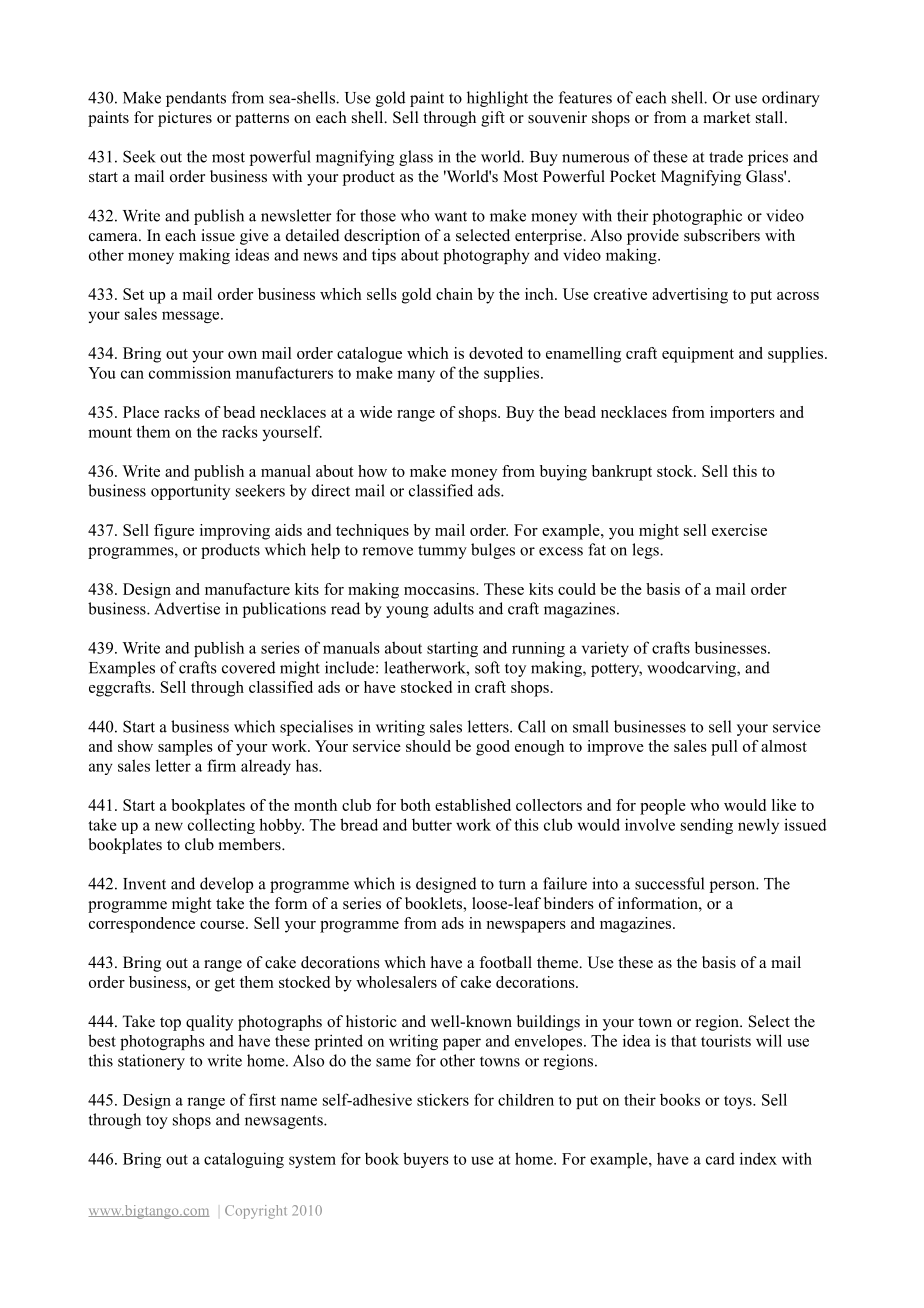 This image has height=1308, width=924. What do you see at coordinates (185, 119) in the image?
I see `pictures` at bounding box center [185, 119].
